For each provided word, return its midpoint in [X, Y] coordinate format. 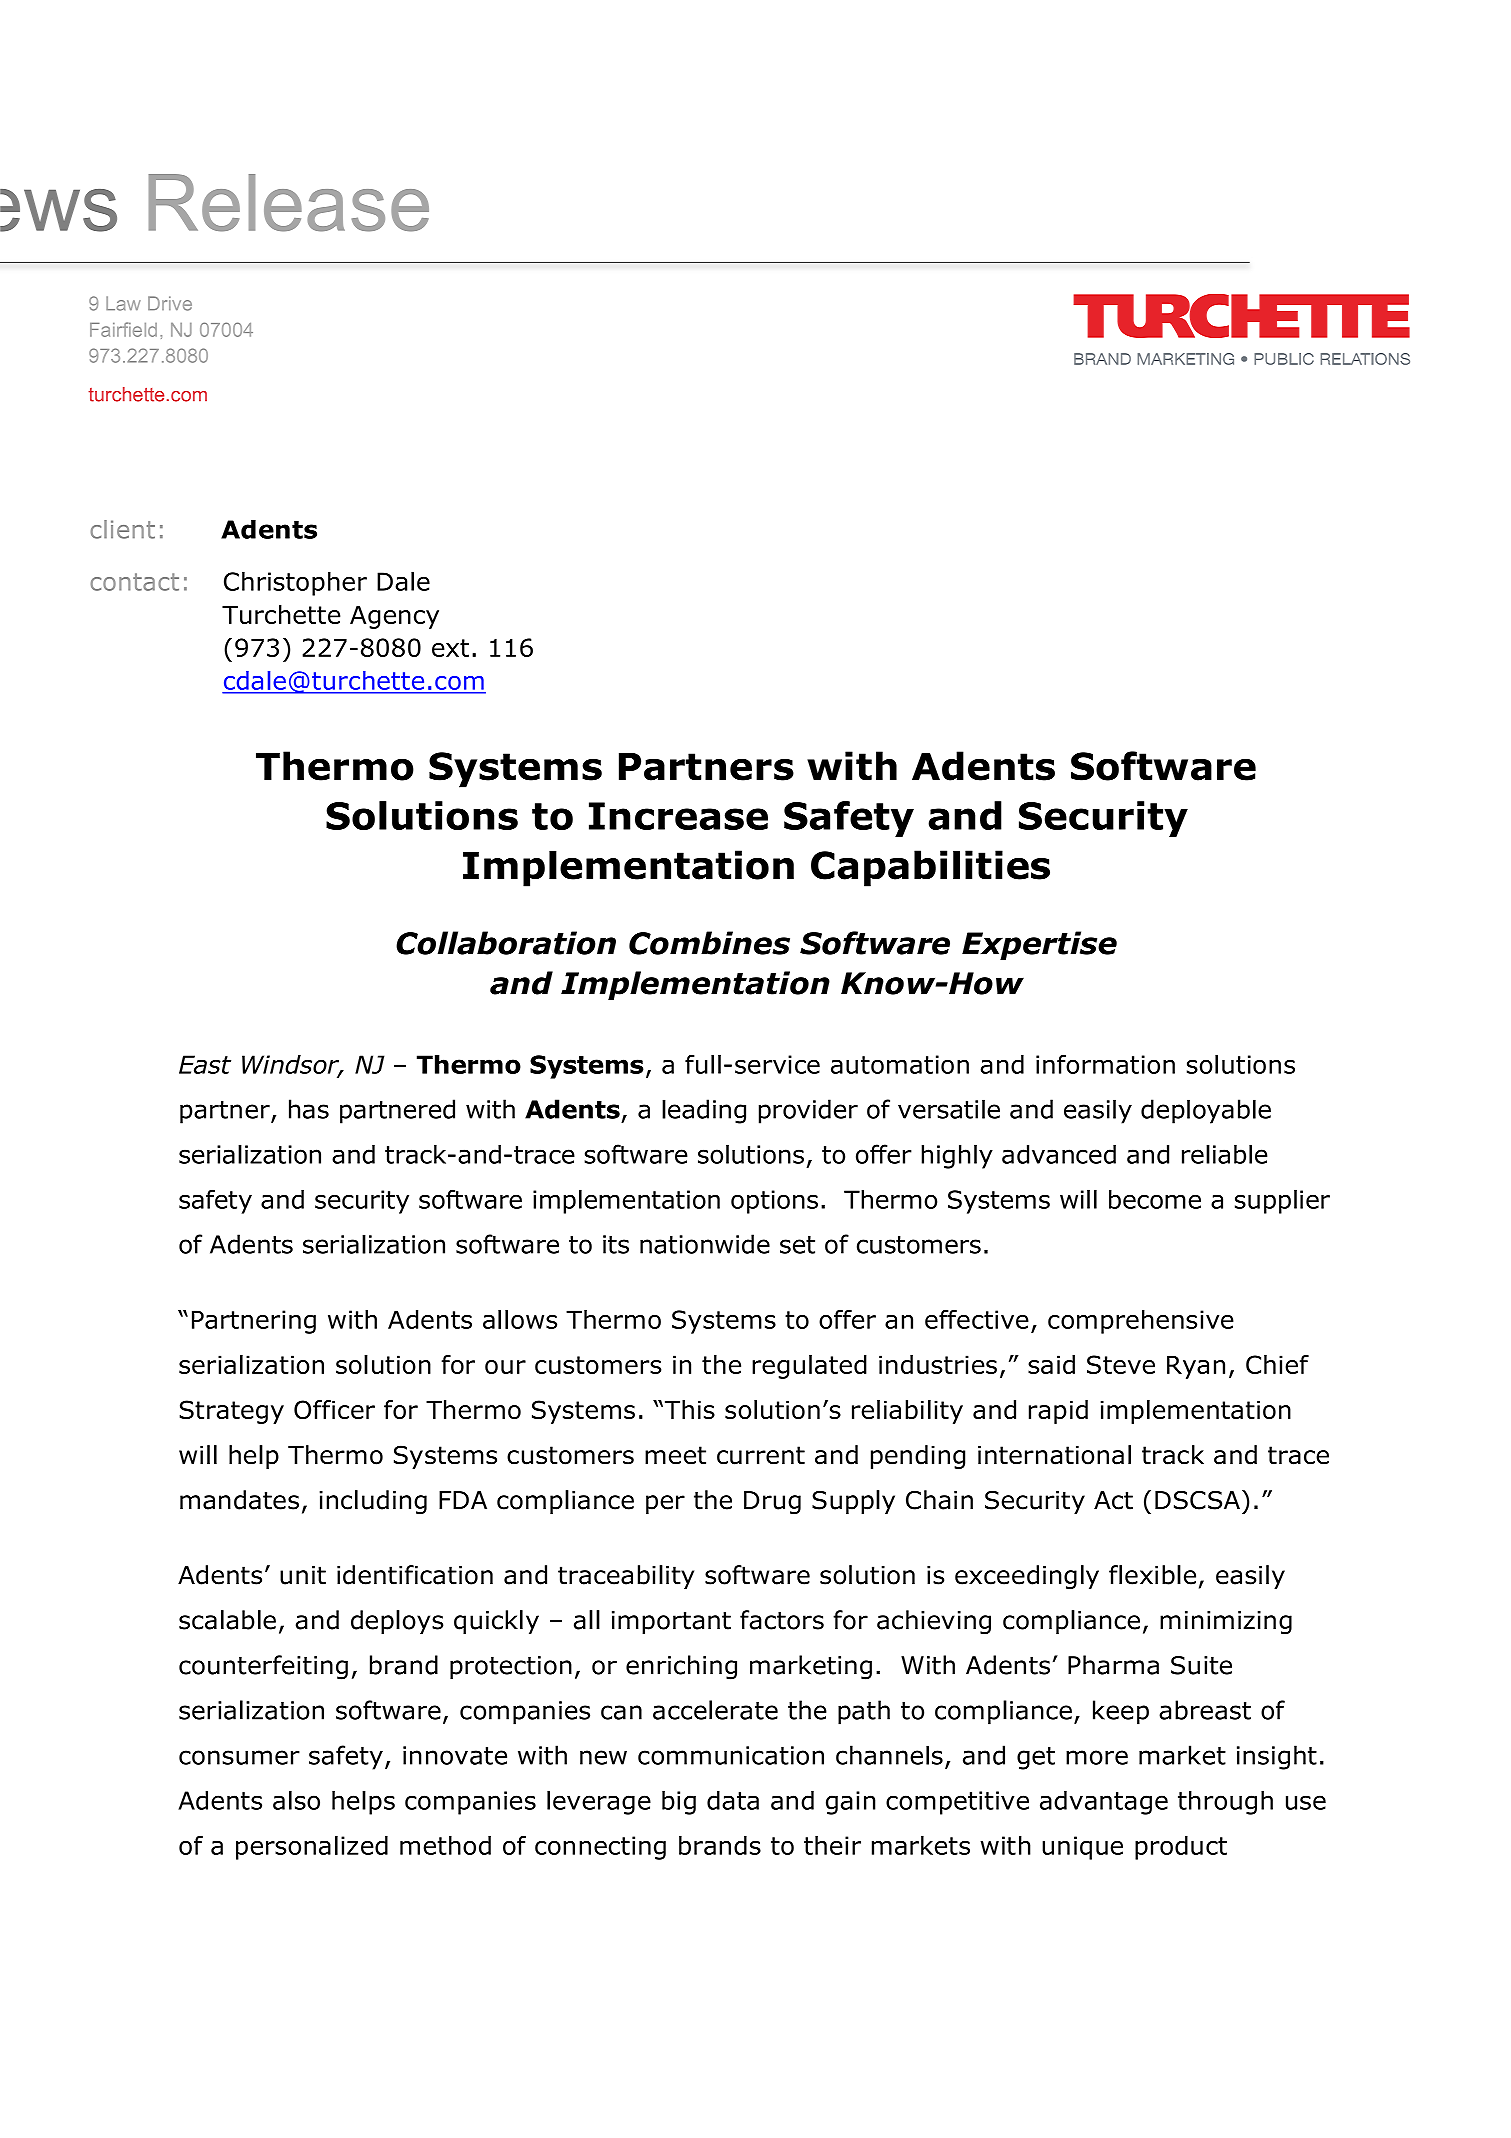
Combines [709, 943]
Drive [170, 303]
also [296, 1800]
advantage [1104, 1802]
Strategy [231, 1412]
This [688, 1409]
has [309, 1109]
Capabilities [930, 868]
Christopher [295, 584]
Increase [678, 816]
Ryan [1196, 1367]
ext [450, 648]
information [1105, 1064]
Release [289, 203]
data [733, 1800]
